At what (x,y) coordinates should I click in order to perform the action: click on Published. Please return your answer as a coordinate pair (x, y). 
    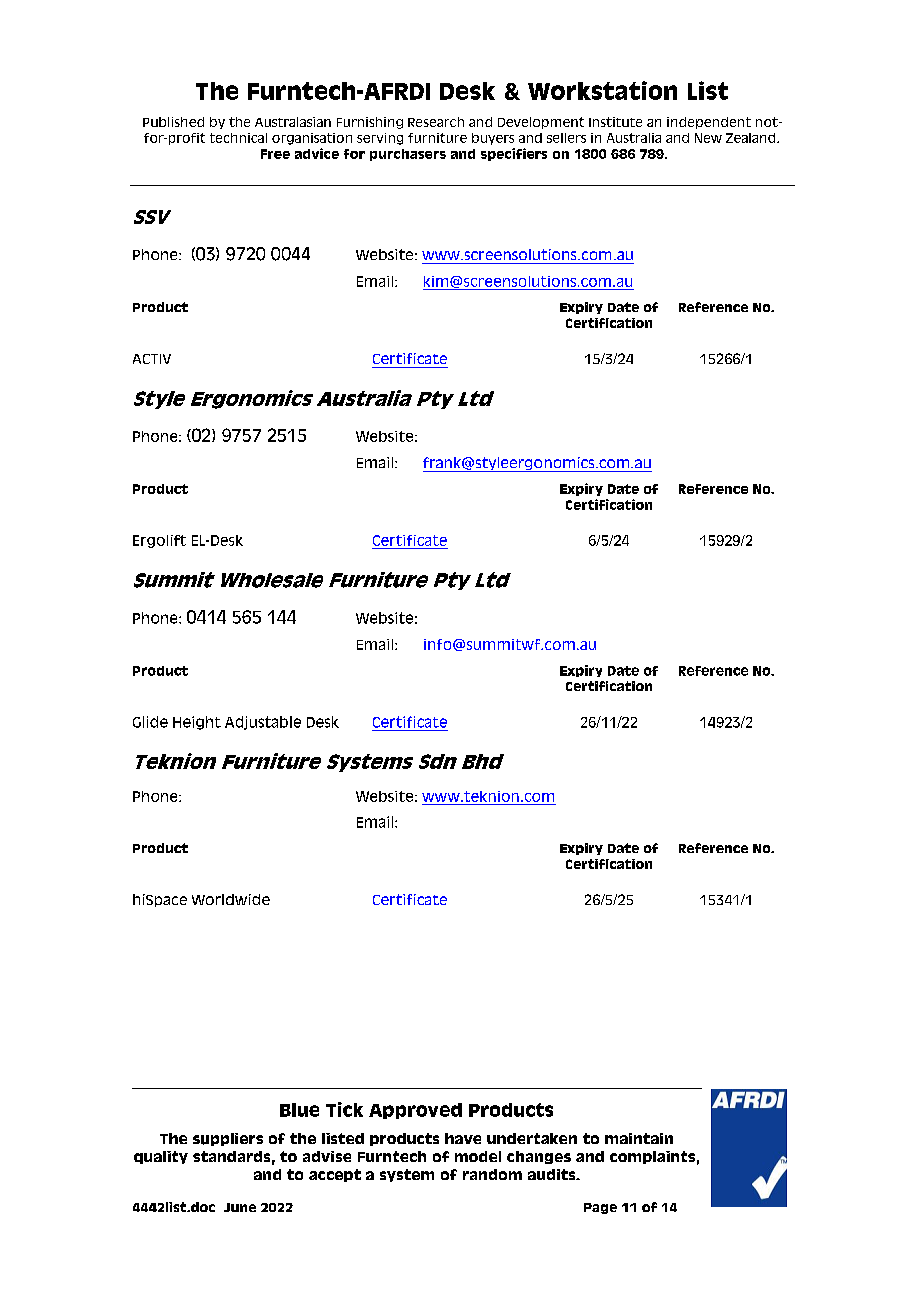
    Looking at the image, I should click on (173, 122).
